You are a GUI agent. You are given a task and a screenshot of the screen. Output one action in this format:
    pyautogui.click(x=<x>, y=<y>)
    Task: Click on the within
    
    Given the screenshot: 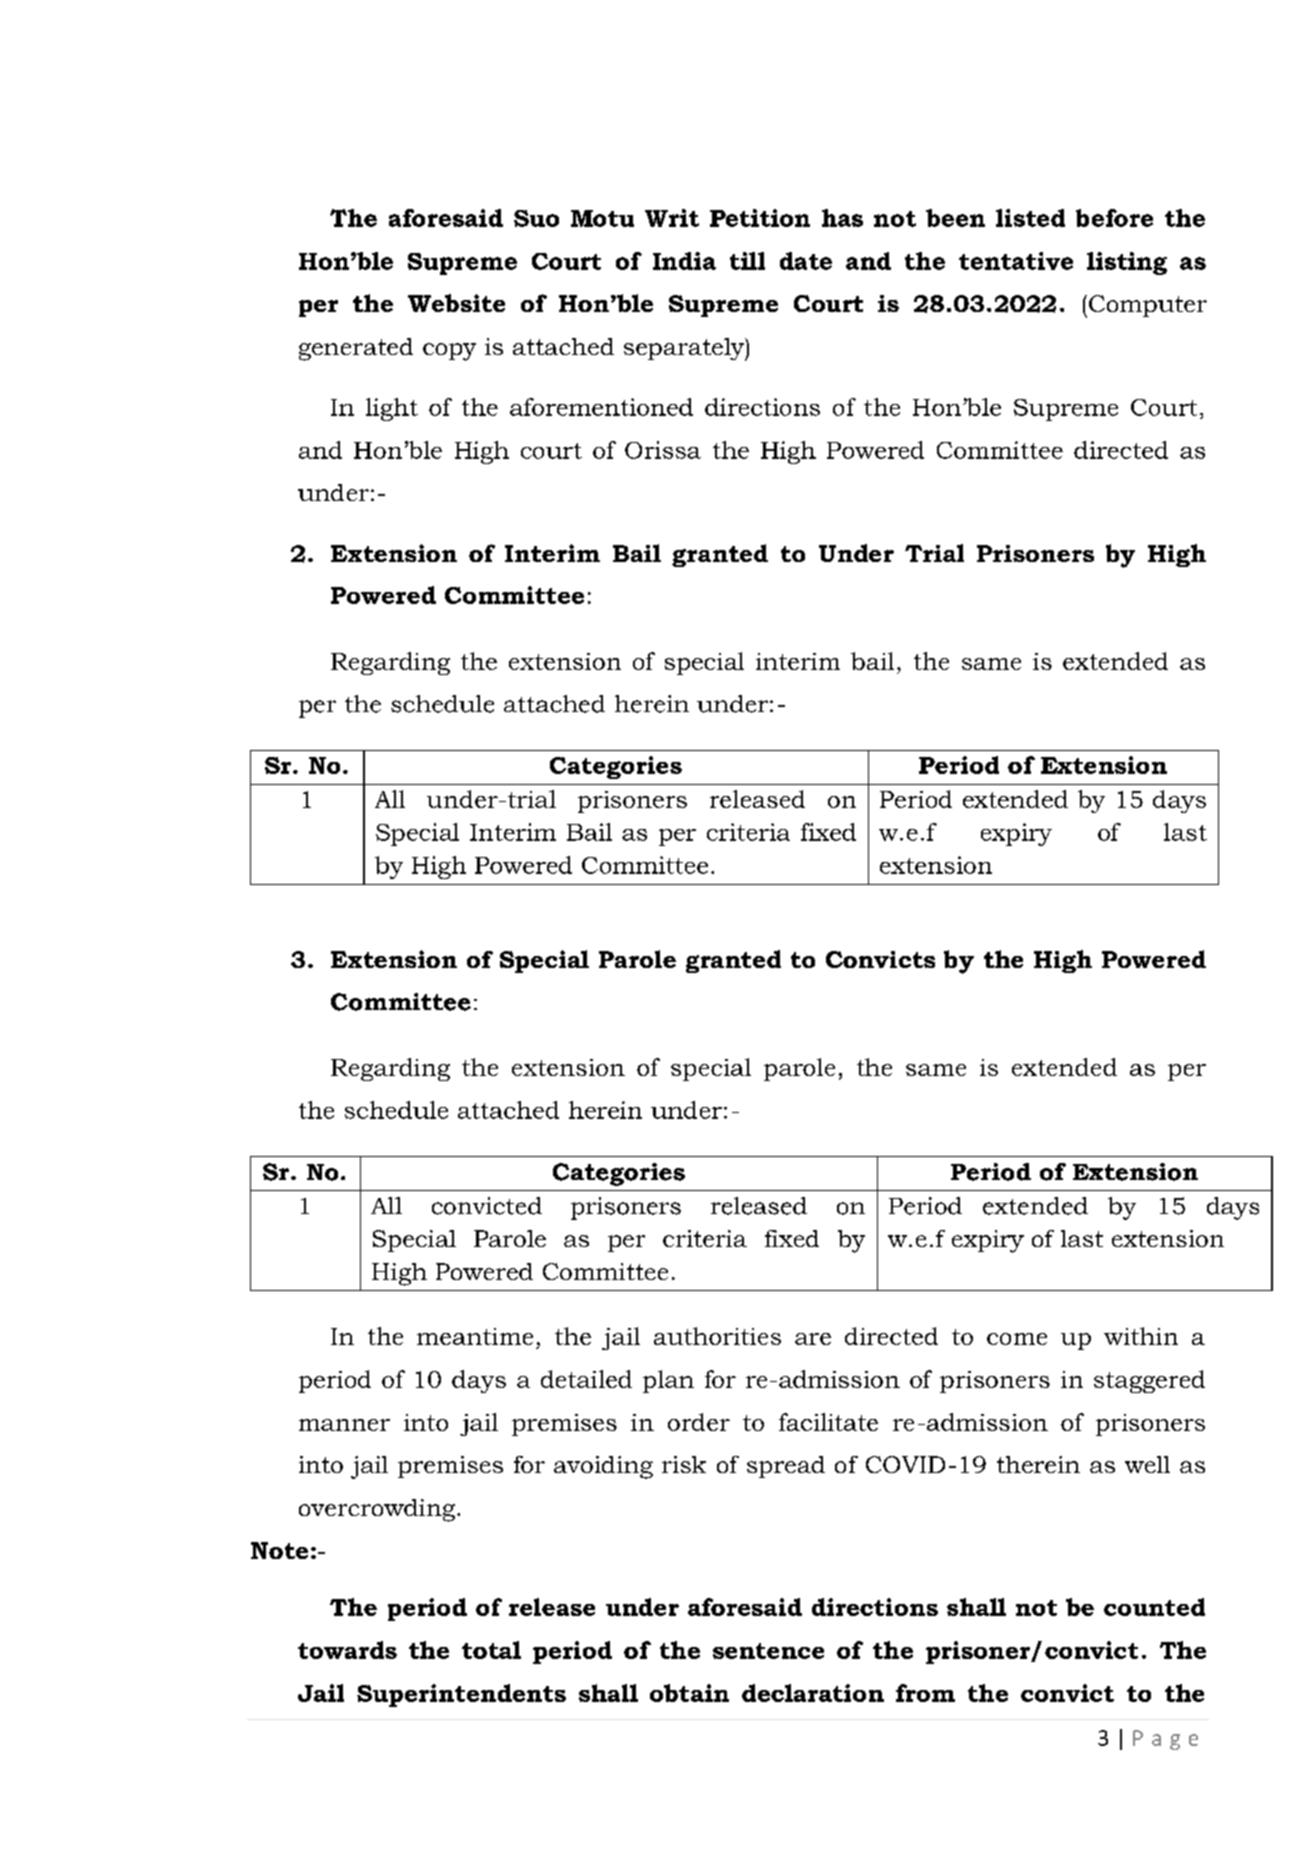 What is the action you would take?
    pyautogui.click(x=1141, y=1336)
